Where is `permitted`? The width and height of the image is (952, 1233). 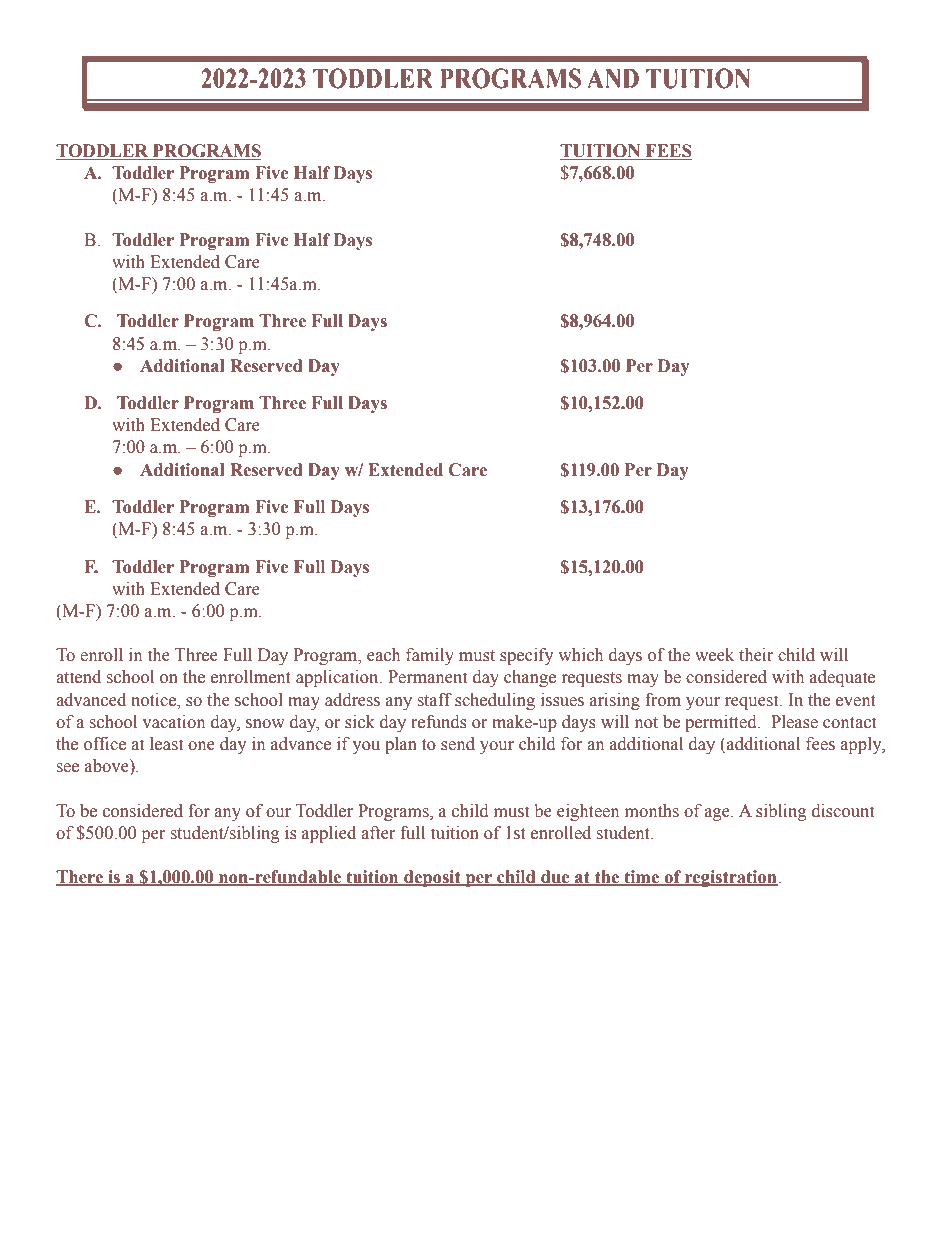
permitted is located at coordinates (722, 723).
